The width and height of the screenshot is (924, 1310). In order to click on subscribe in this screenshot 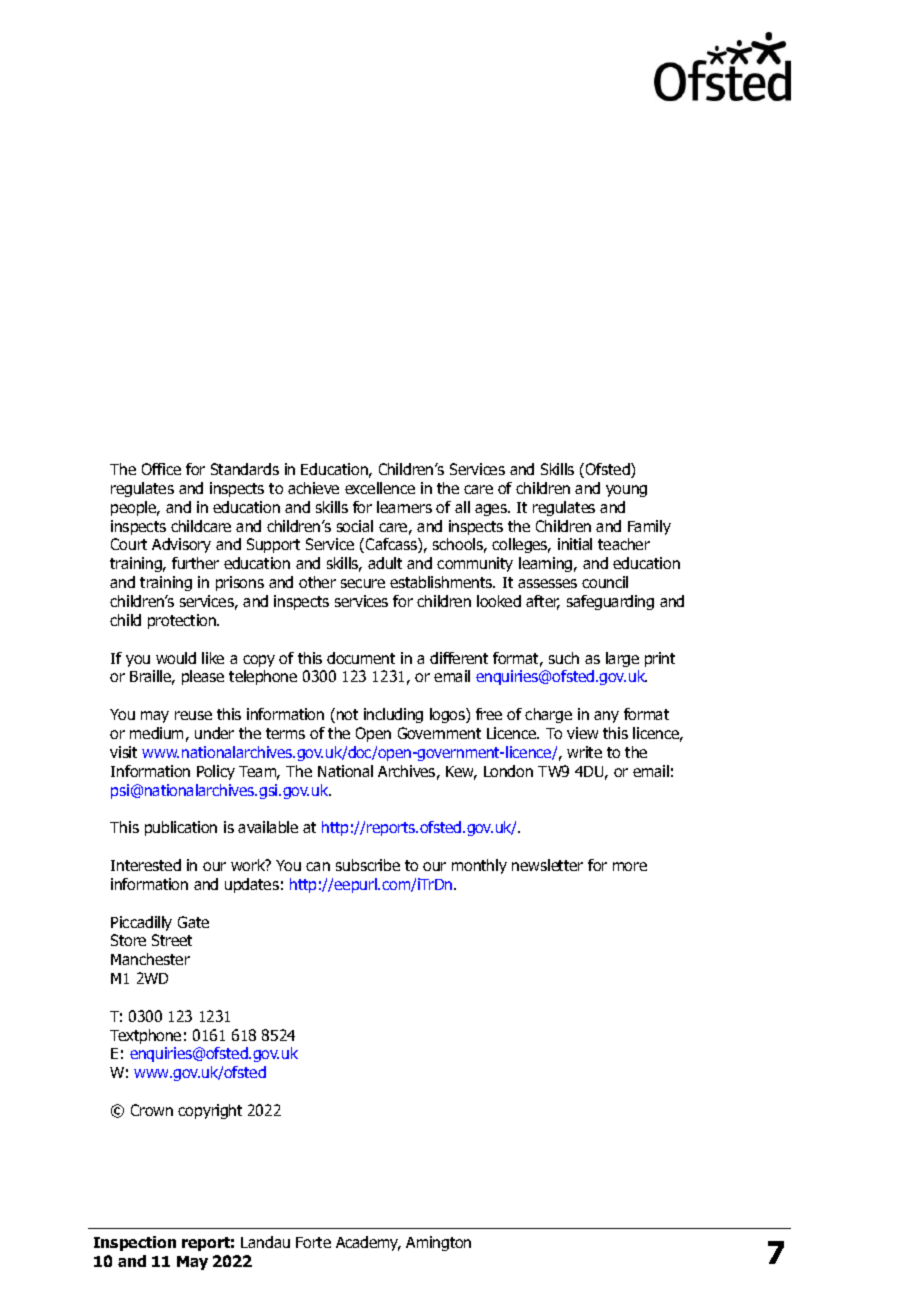, I will do `click(368, 865)`.
